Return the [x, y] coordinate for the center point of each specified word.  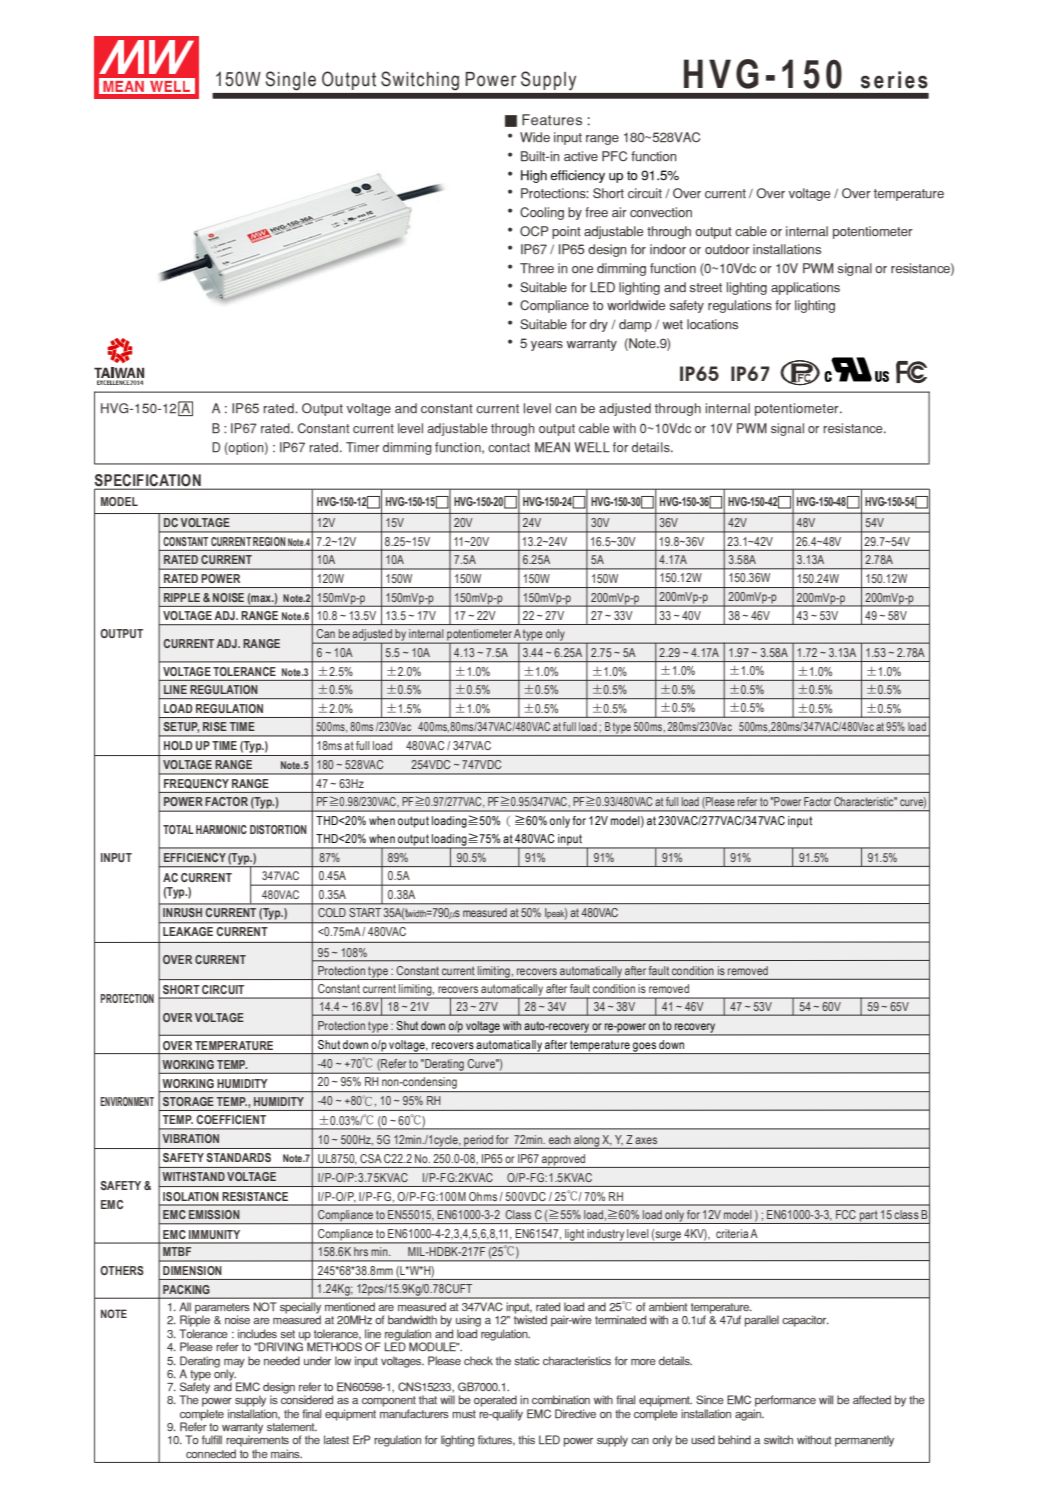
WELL [592, 447]
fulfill [212, 1439]
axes [646, 1140]
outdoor [727, 249]
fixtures [496, 1440]
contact [509, 447]
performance [785, 1401]
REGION [269, 541]
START [365, 912]
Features [552, 120]
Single [291, 81]
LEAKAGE [188, 931]
